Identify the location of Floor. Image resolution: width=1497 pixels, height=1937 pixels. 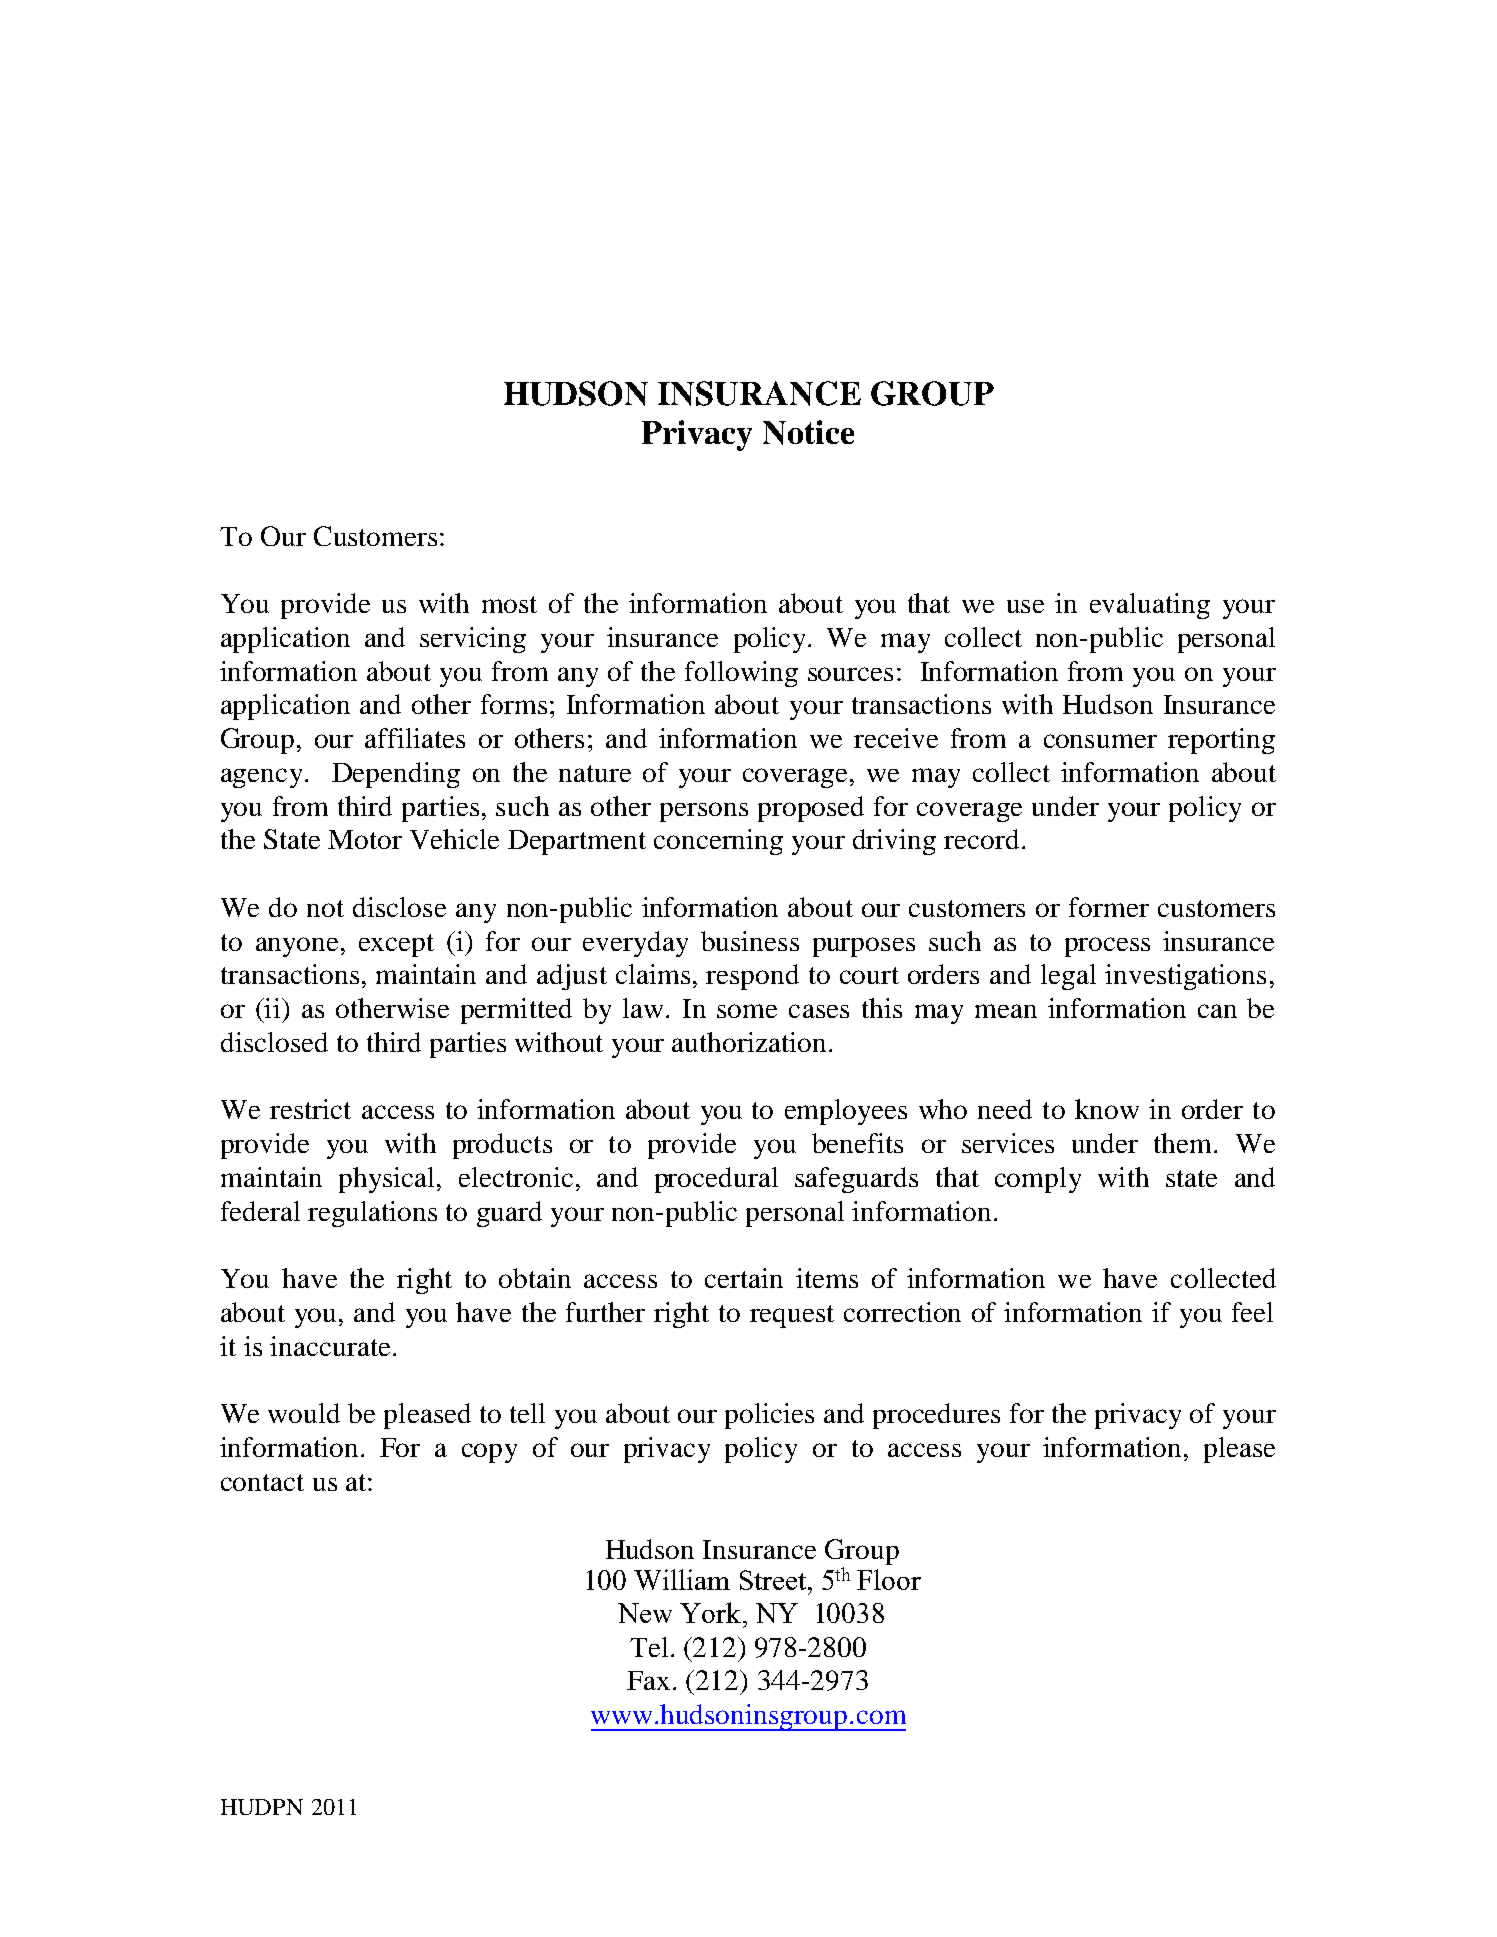
(889, 1579).
